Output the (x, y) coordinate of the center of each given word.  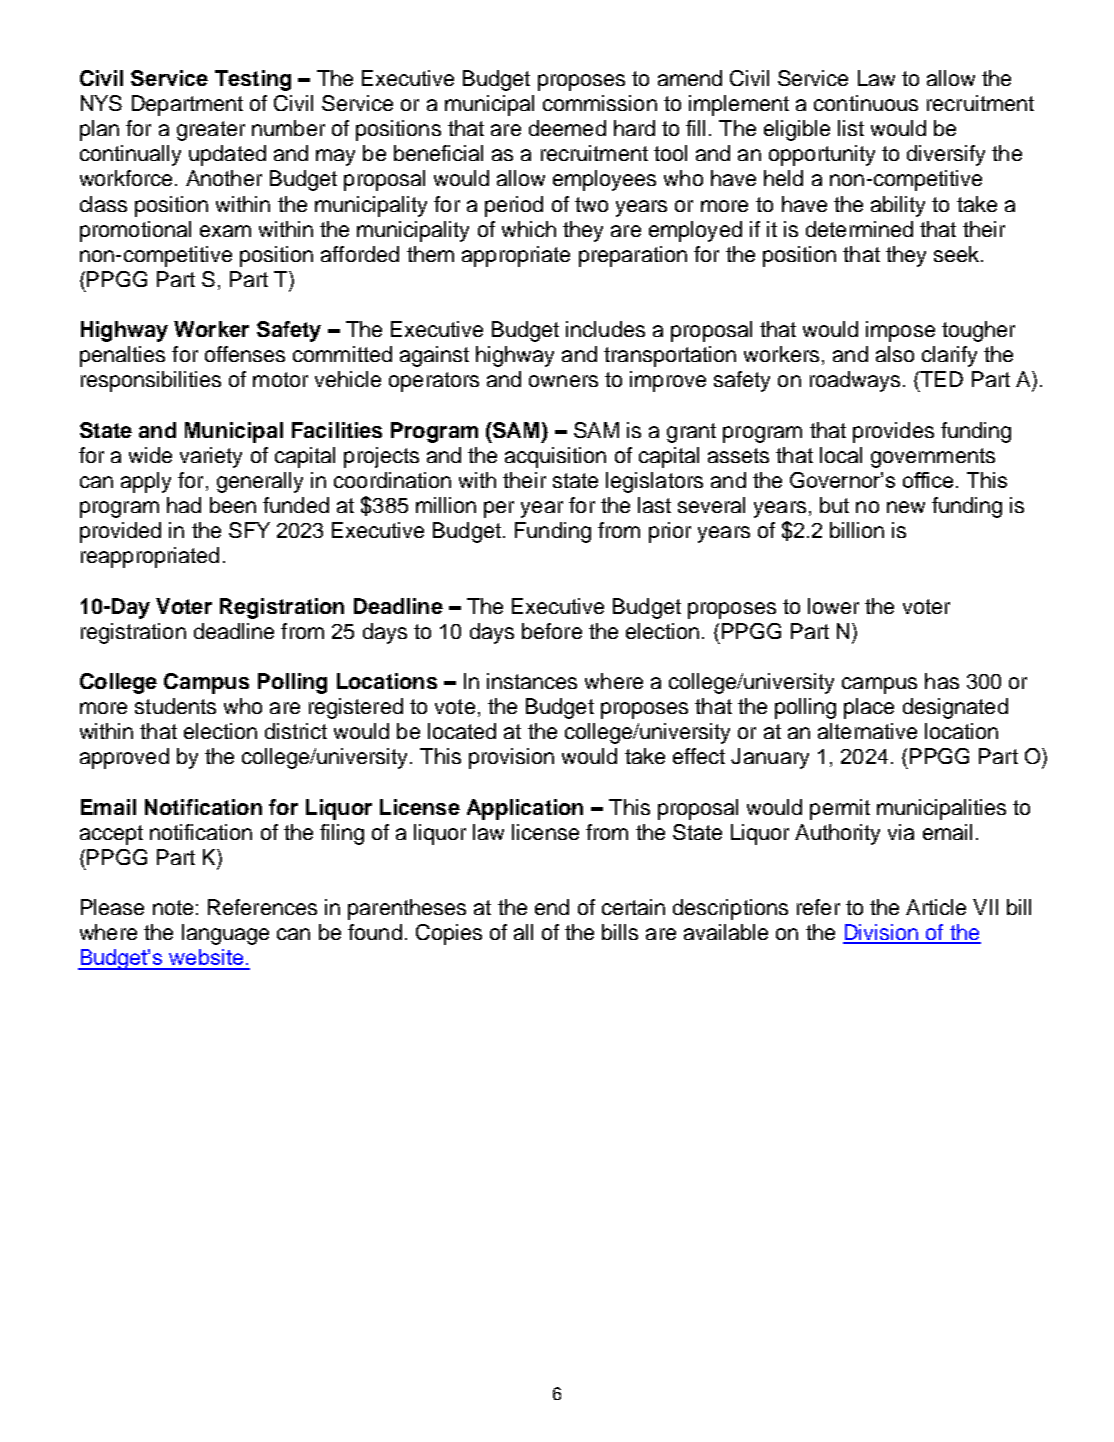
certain (633, 907)
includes (605, 329)
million (446, 505)
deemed (567, 128)
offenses (245, 354)
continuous (866, 103)
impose (900, 331)
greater (211, 131)
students (175, 706)
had (184, 505)
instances (532, 681)
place (869, 708)
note (173, 907)
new (906, 507)
